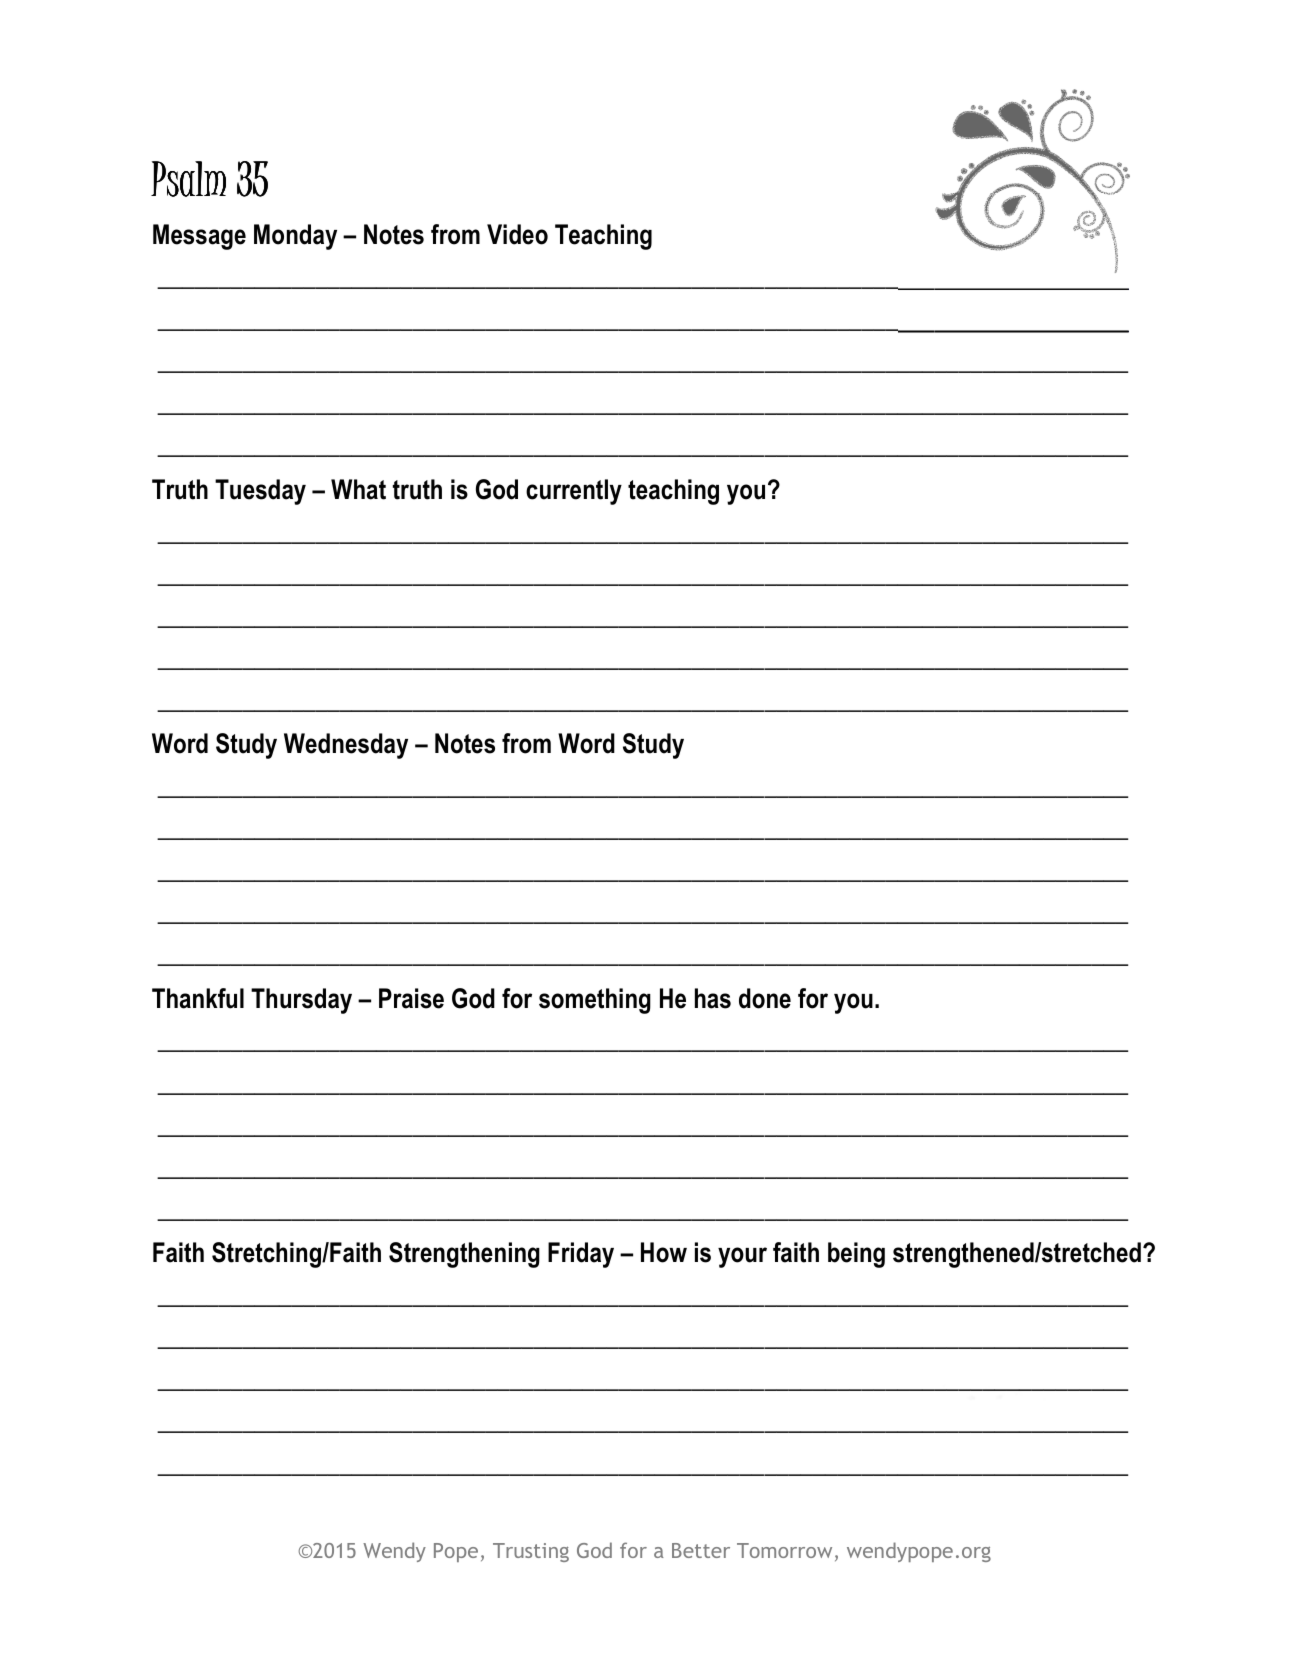 The width and height of the image is (1289, 1667). I want to click on Better, so click(701, 1550).
